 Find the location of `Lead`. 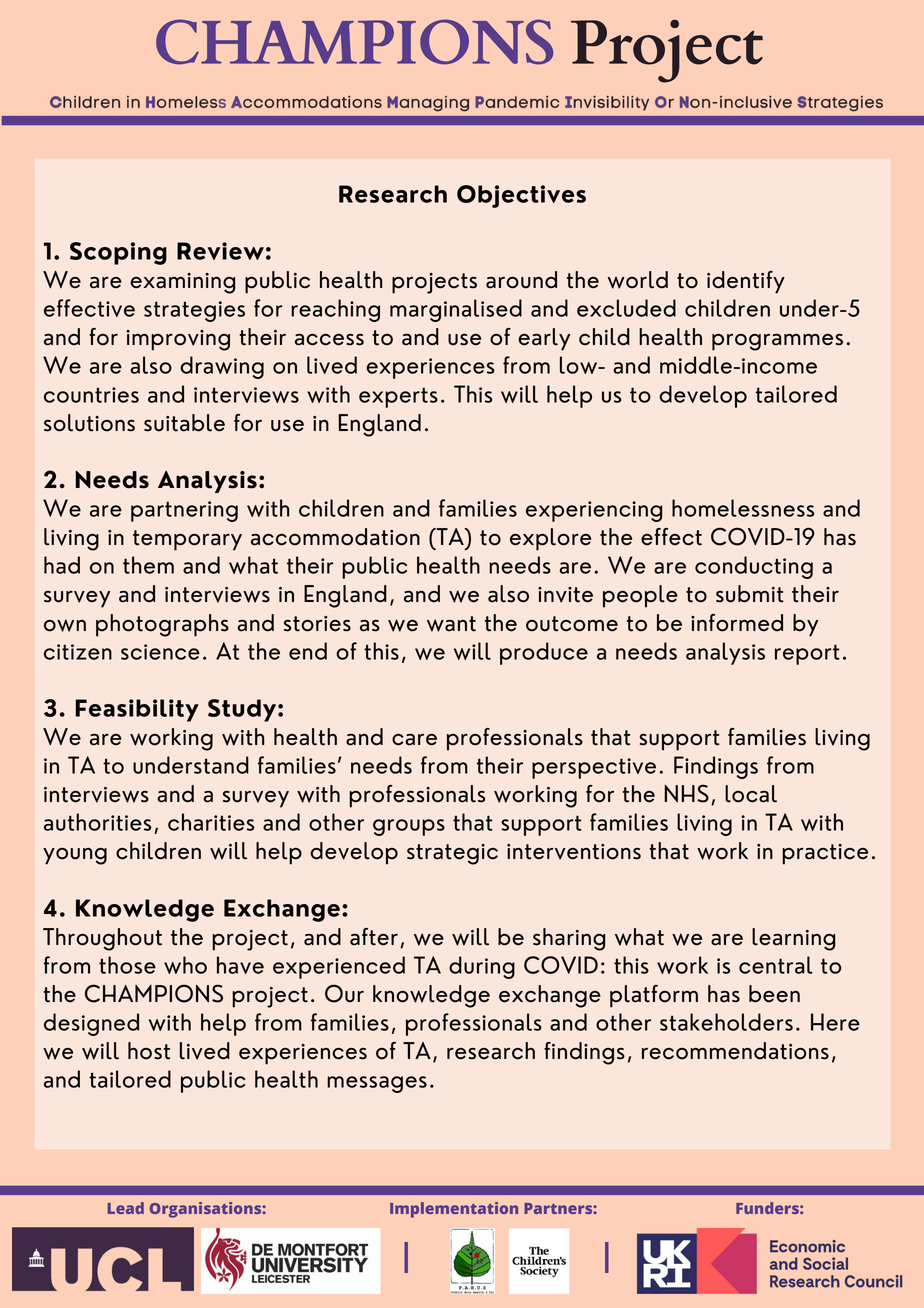

Lead is located at coordinates (126, 1208).
